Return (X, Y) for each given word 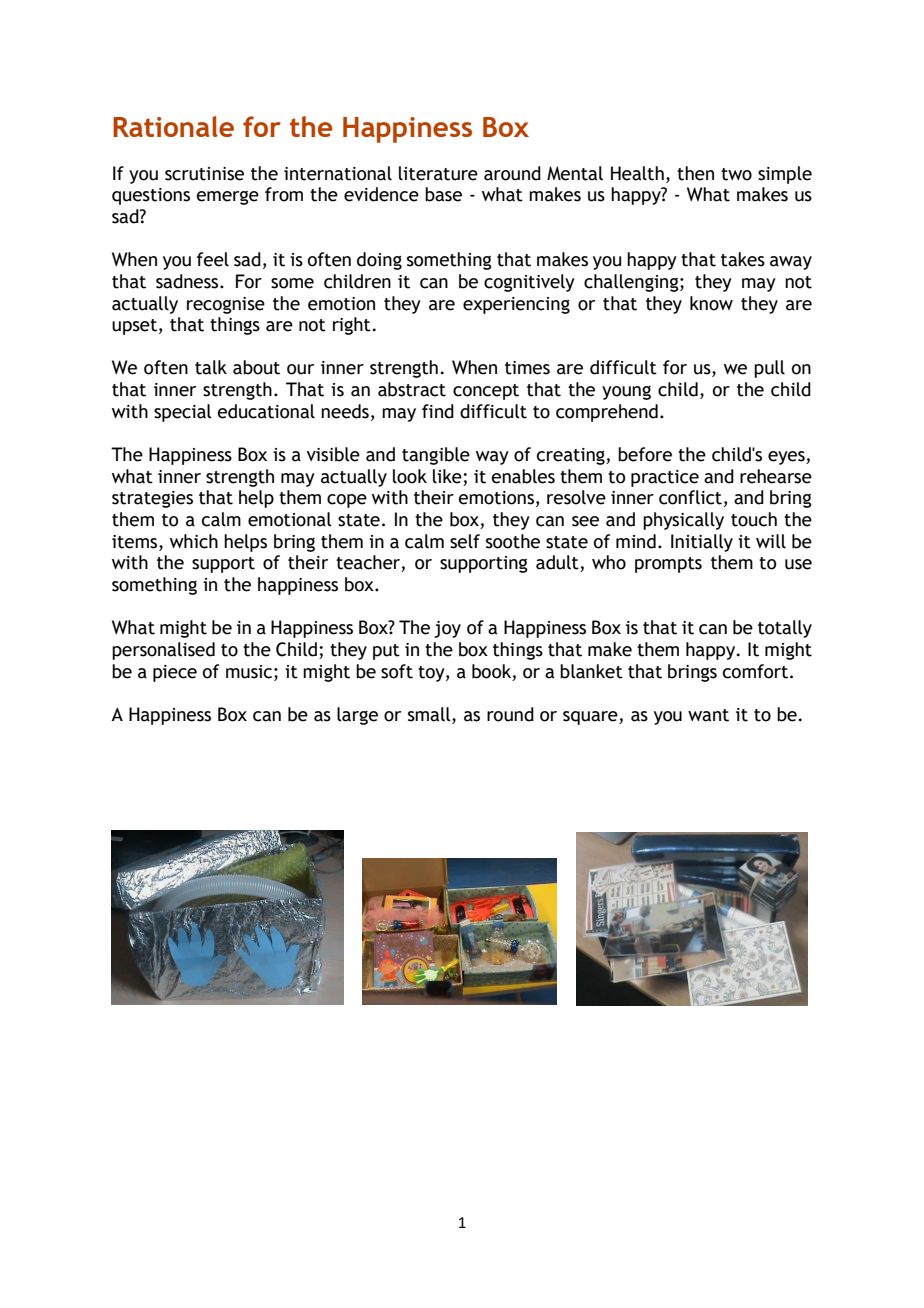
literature (438, 173)
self (465, 541)
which (194, 541)
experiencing (516, 305)
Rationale (173, 126)
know (711, 303)
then (695, 173)
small (430, 714)
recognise (226, 305)
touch (754, 519)
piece (175, 673)
